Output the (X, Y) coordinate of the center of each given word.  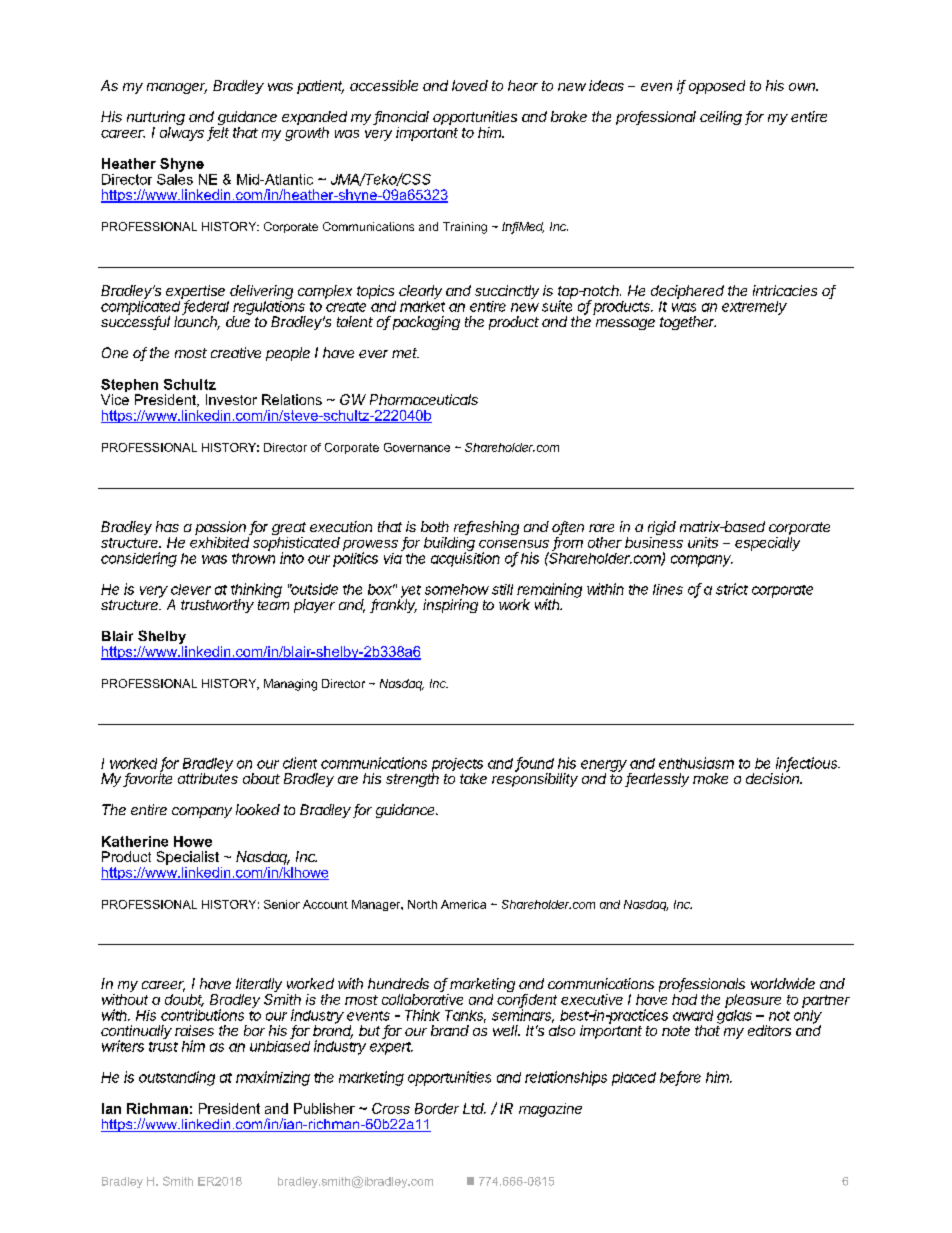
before (680, 1078)
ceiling (721, 118)
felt (219, 132)
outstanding (177, 1078)
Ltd (474, 1108)
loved (470, 85)
